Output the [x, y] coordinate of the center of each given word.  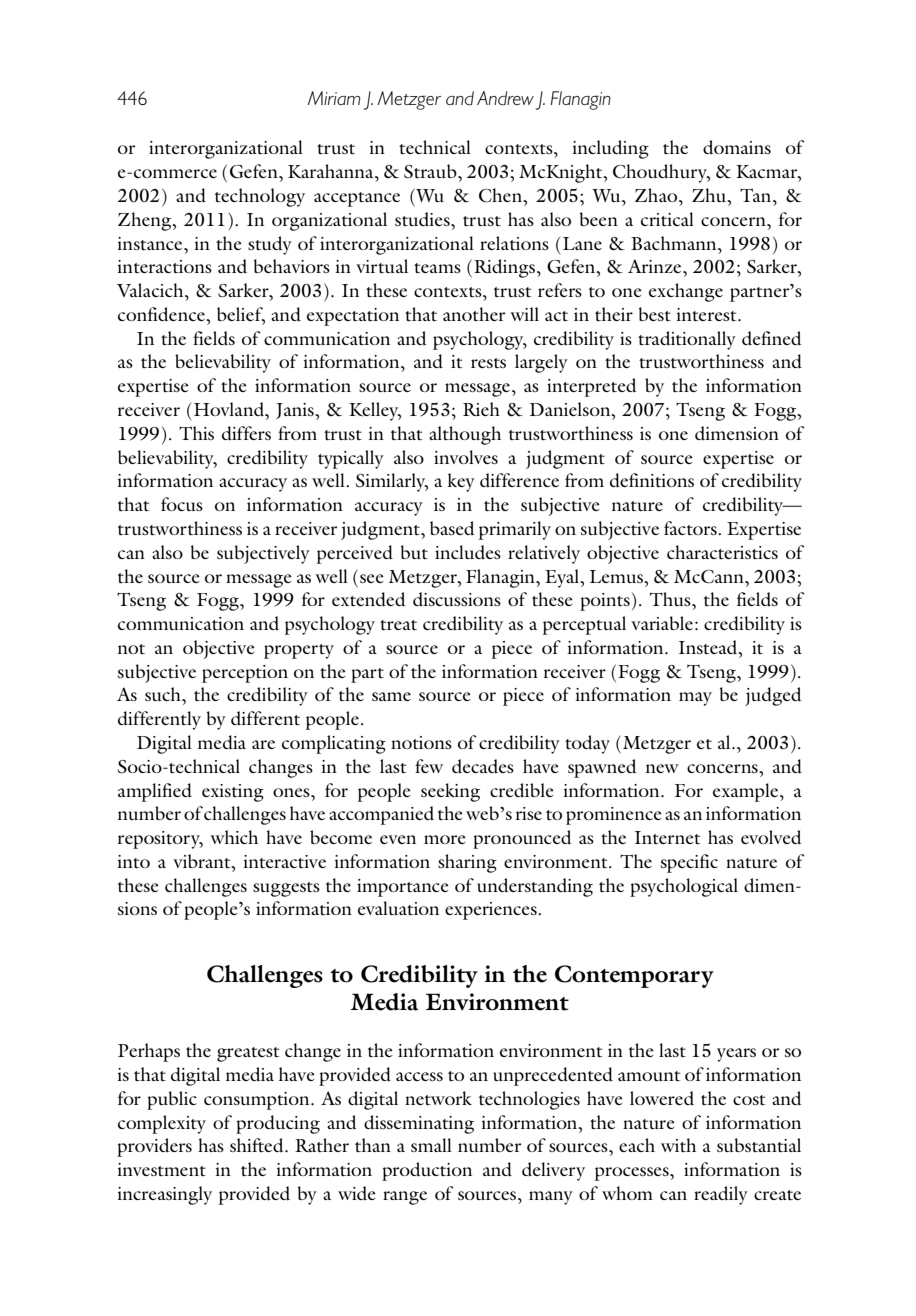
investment [161, 1169]
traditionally [687, 340]
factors [691, 528]
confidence [162, 314]
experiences [492, 911]
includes [468, 552]
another [474, 314]
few [429, 766]
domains [737, 147]
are [263, 744]
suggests [286, 889]
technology [260, 197]
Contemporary [634, 976]
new [662, 768]
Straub [431, 171]
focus [182, 504]
